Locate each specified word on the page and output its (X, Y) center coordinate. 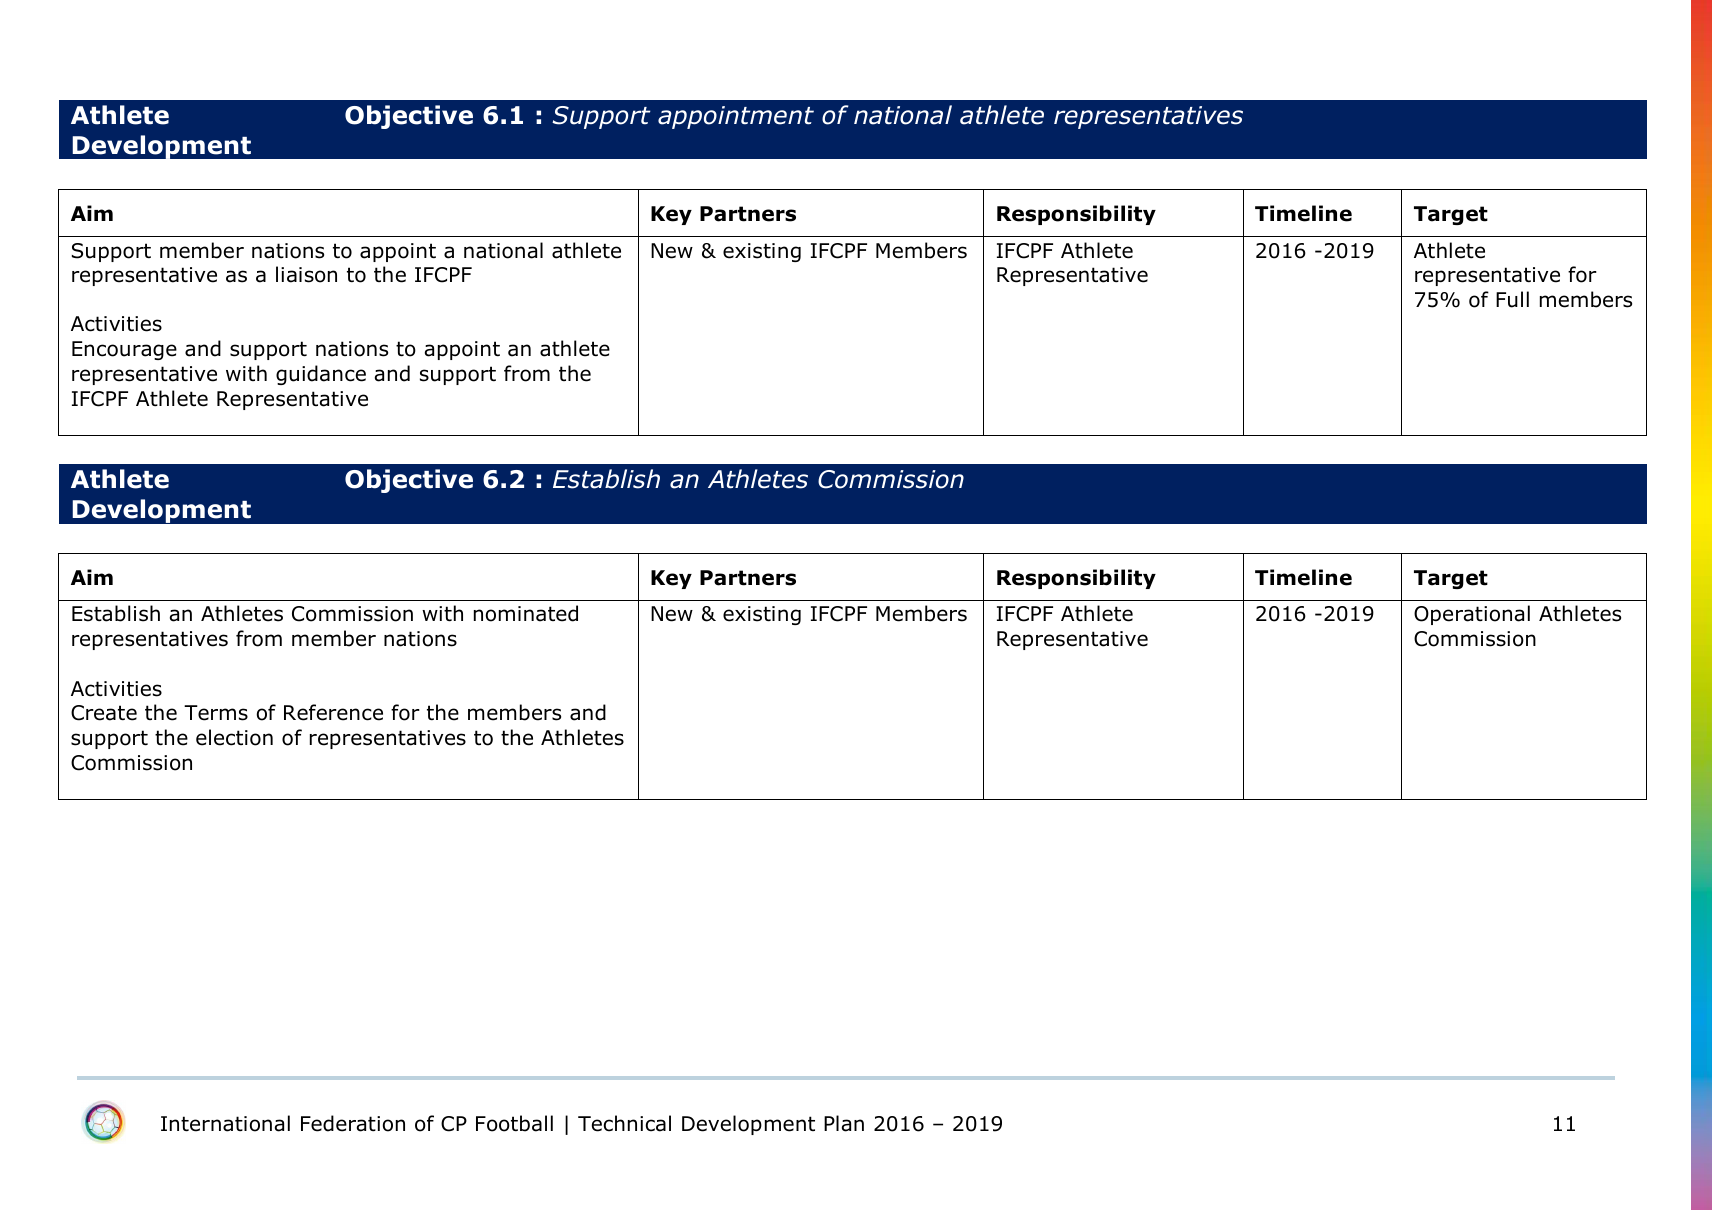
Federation (353, 1123)
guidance (321, 375)
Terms (216, 713)
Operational (1472, 615)
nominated (526, 613)
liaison (306, 274)
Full (1512, 299)
